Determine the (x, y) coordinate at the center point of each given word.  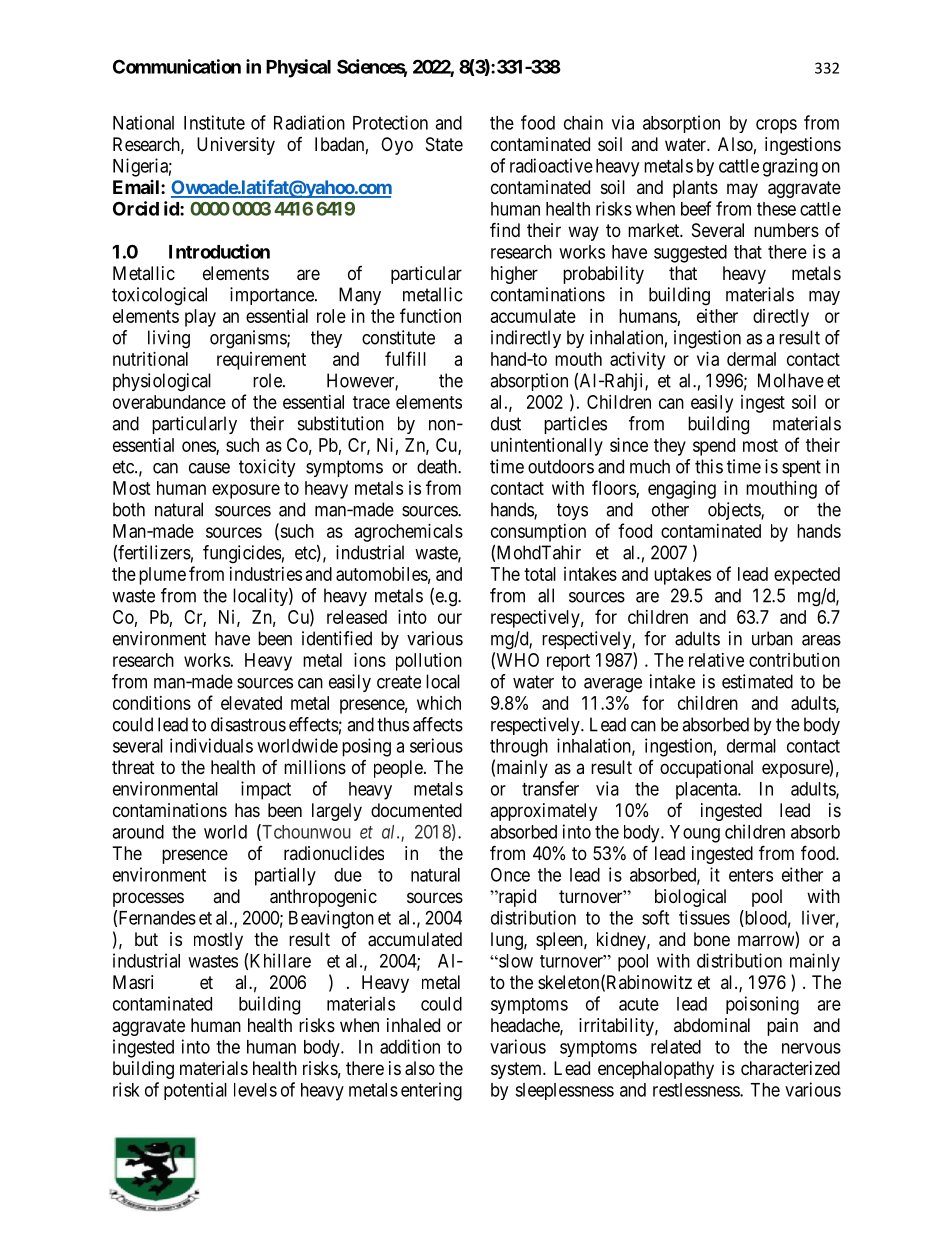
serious (436, 745)
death (438, 466)
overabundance (169, 402)
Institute (214, 122)
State (444, 144)
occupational (706, 769)
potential (195, 1091)
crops (776, 126)
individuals (211, 745)
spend (714, 447)
